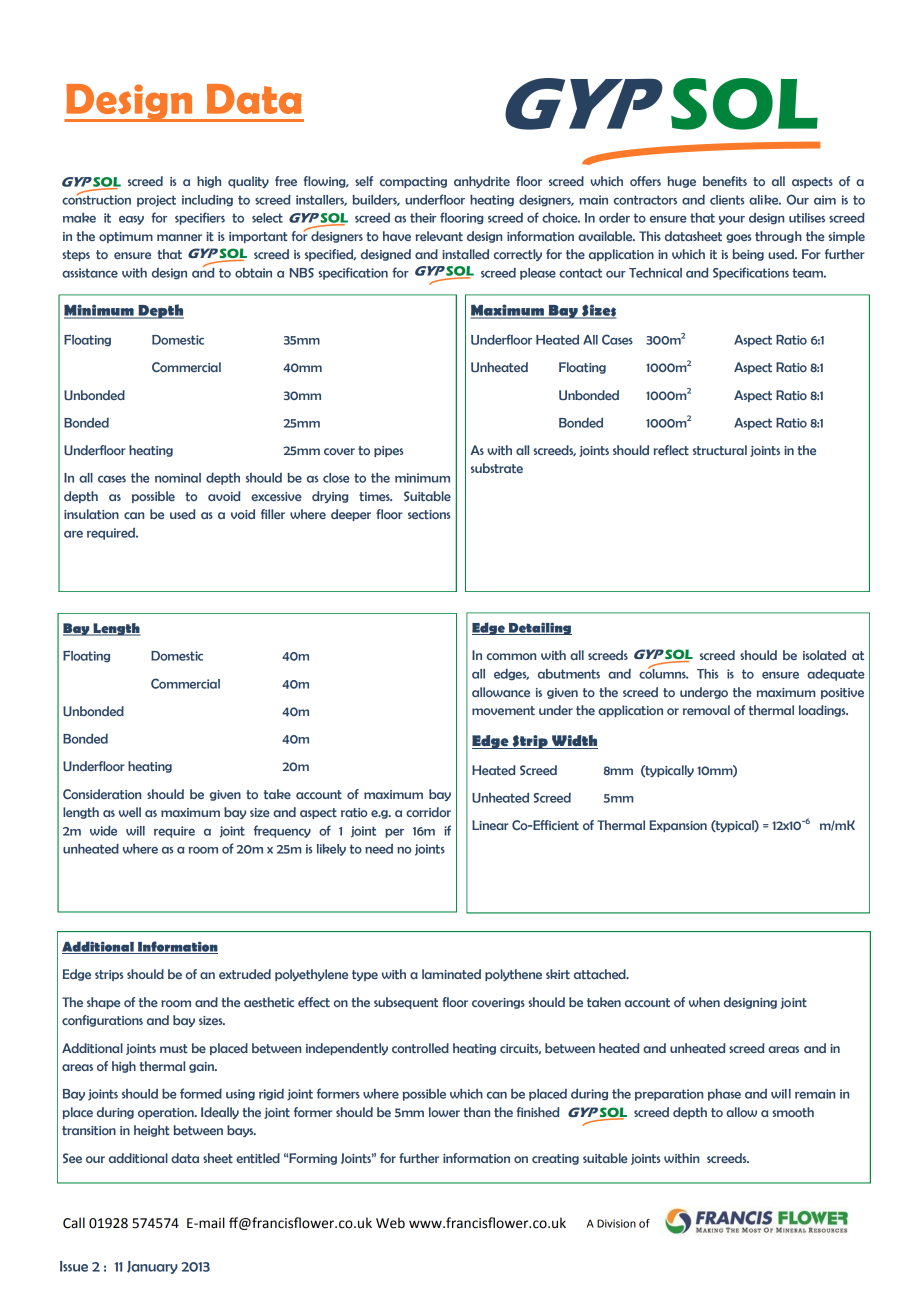  I want to click on removal, so click(706, 710).
